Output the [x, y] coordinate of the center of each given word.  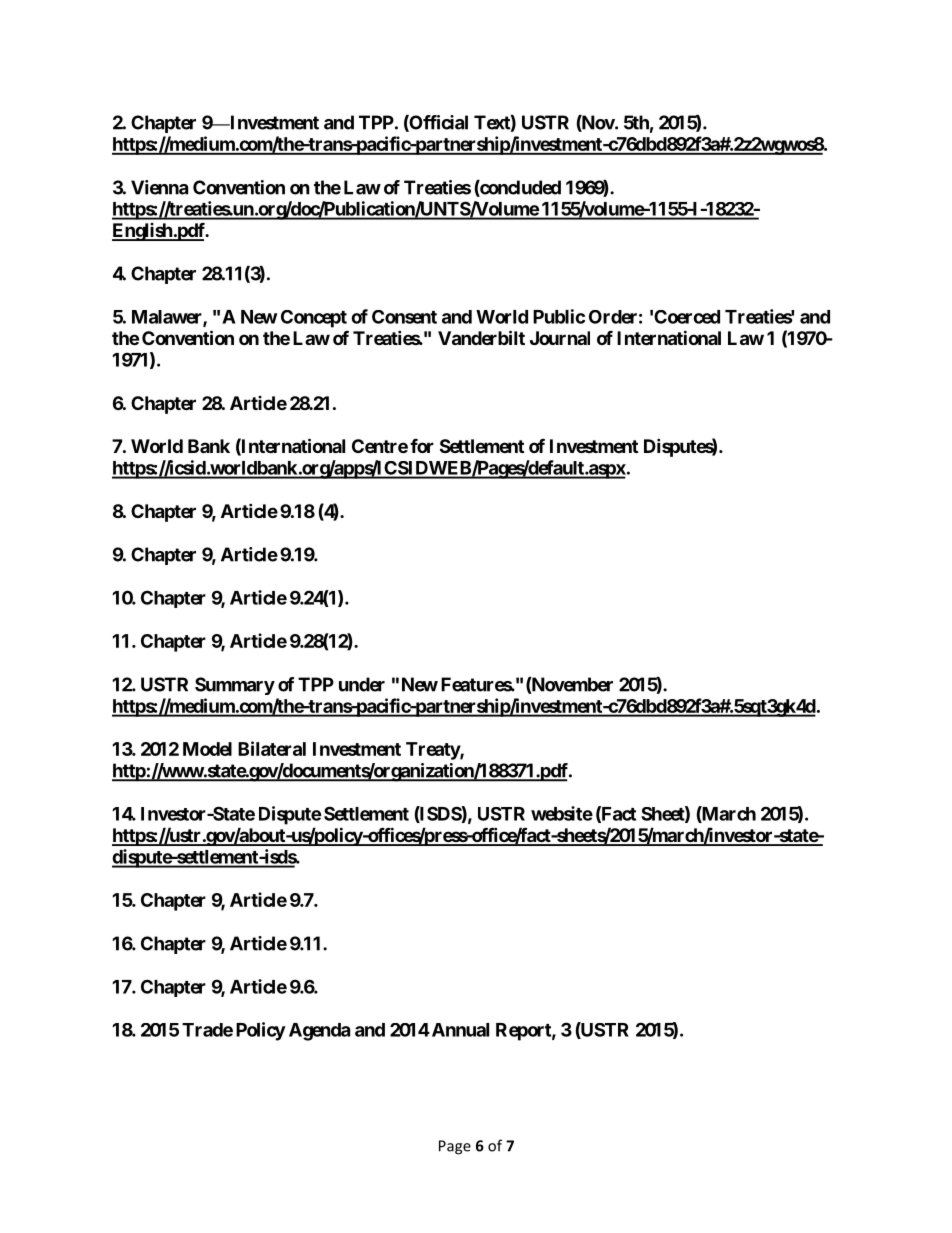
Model [207, 749]
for [422, 446]
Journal [560, 338]
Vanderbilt [481, 337]
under [362, 684]
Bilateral [272, 748]
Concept [314, 319]
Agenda [319, 1032]
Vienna [159, 187]
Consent [404, 317]
